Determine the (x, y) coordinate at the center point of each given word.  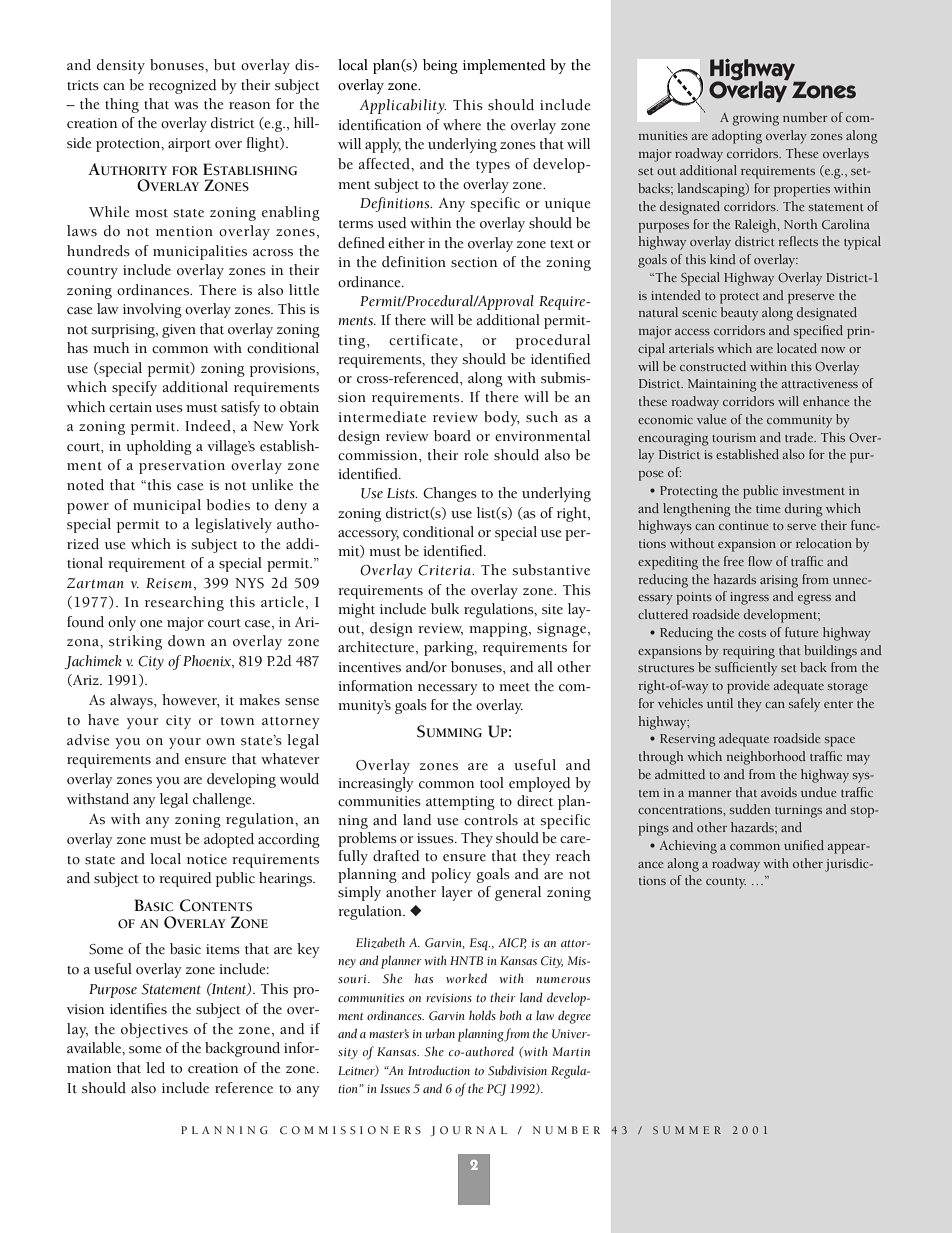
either (406, 243)
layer (456, 893)
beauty (739, 314)
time (768, 508)
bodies (228, 505)
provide (748, 687)
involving (152, 310)
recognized (183, 86)
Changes (450, 494)
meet (514, 687)
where (462, 125)
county (726, 883)
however (191, 700)
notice (207, 859)
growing (755, 119)
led (155, 1067)
